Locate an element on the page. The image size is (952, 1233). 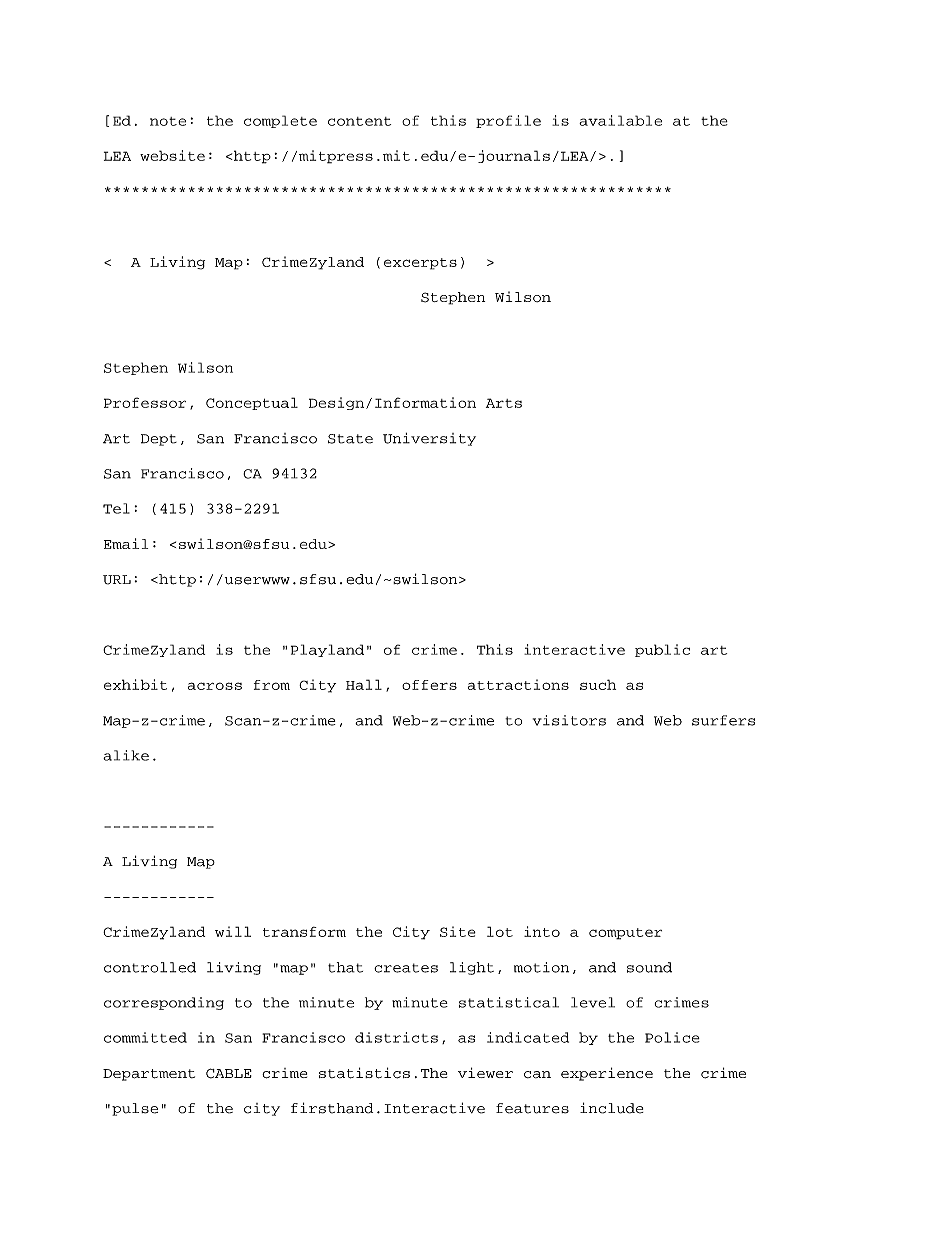
University is located at coordinates (429, 439).
